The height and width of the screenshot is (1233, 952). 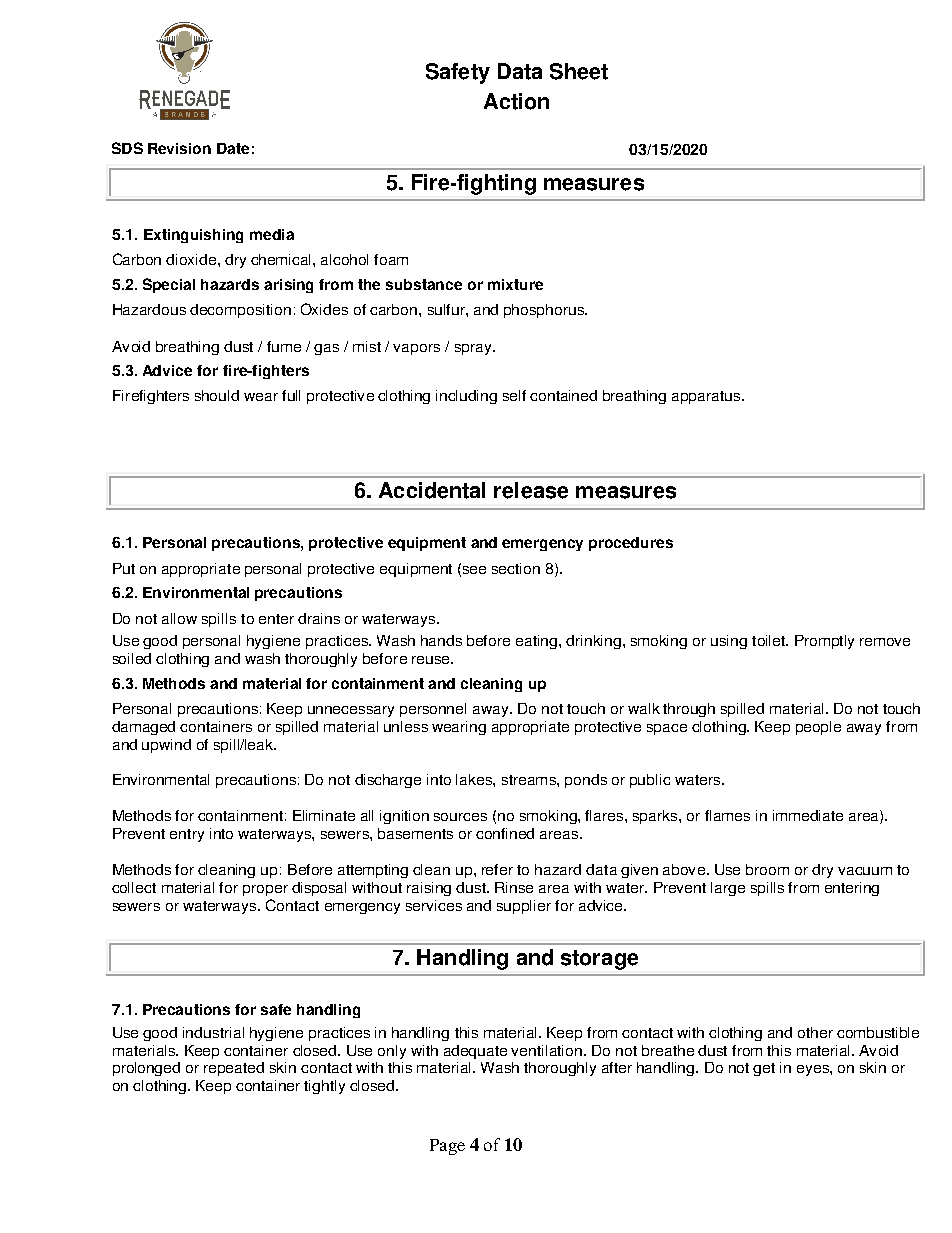 I want to click on get, so click(x=764, y=1069).
